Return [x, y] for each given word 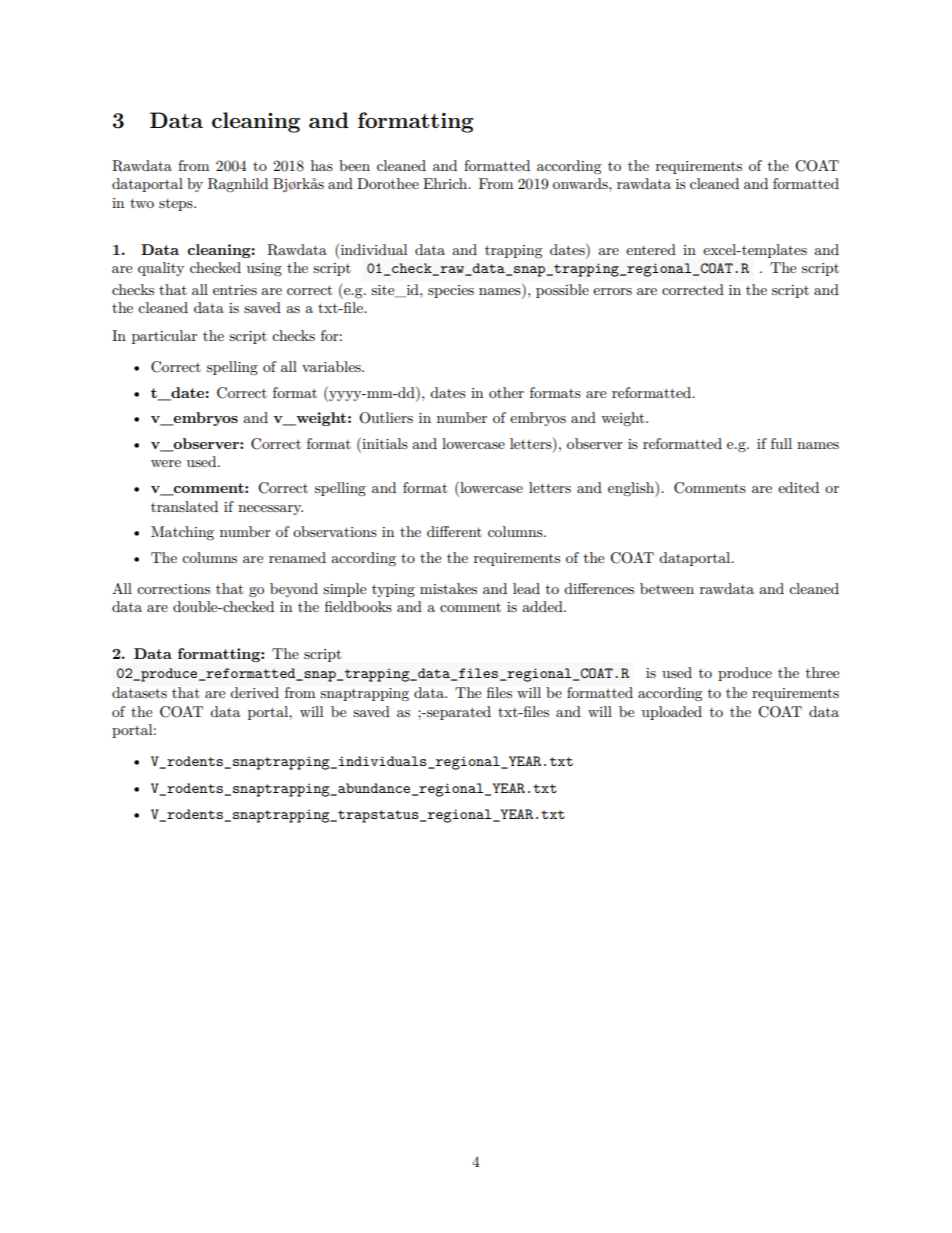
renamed [297, 557]
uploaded [672, 713]
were [166, 463]
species [451, 291]
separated [458, 713]
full [781, 443]
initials [384, 443]
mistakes [448, 588]
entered [651, 249]
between [667, 588]
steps [177, 205]
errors [612, 291]
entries [235, 290]
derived [254, 692]
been [354, 165]
